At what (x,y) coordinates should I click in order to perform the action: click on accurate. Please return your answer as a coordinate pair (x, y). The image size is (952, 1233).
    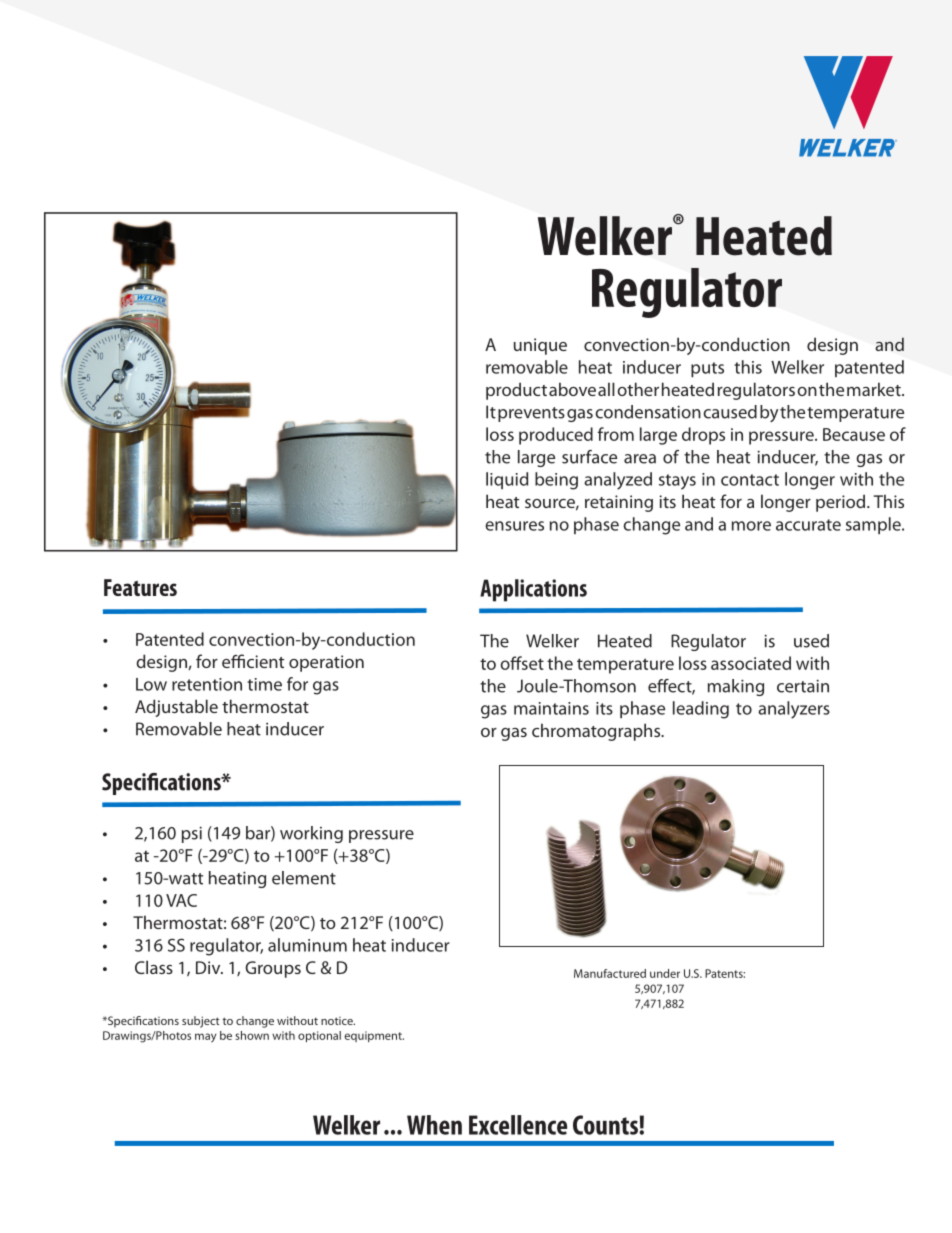
    Looking at the image, I should click on (808, 525).
